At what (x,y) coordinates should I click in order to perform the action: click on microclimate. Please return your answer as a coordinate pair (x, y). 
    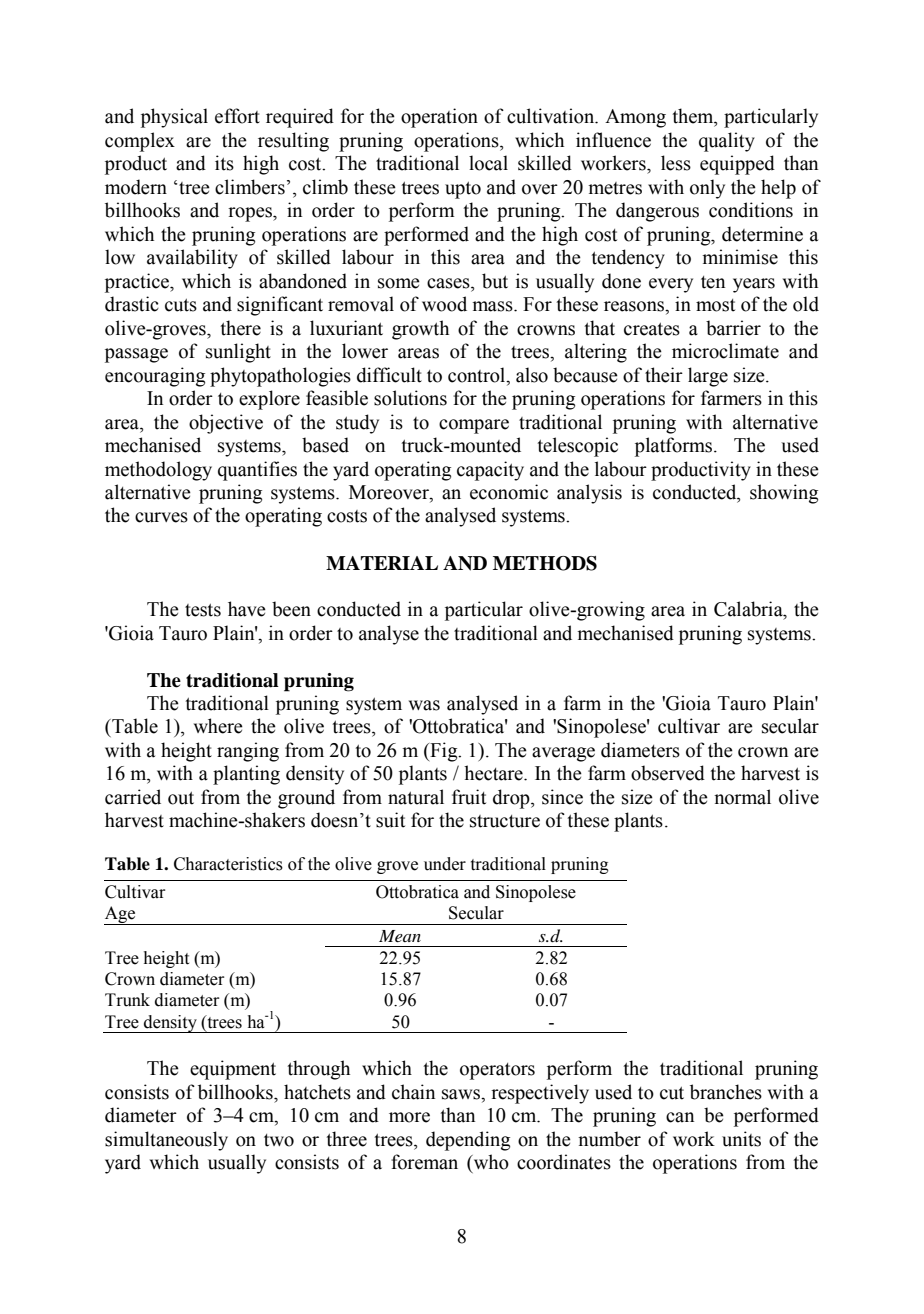
    Looking at the image, I should click on (725, 351).
